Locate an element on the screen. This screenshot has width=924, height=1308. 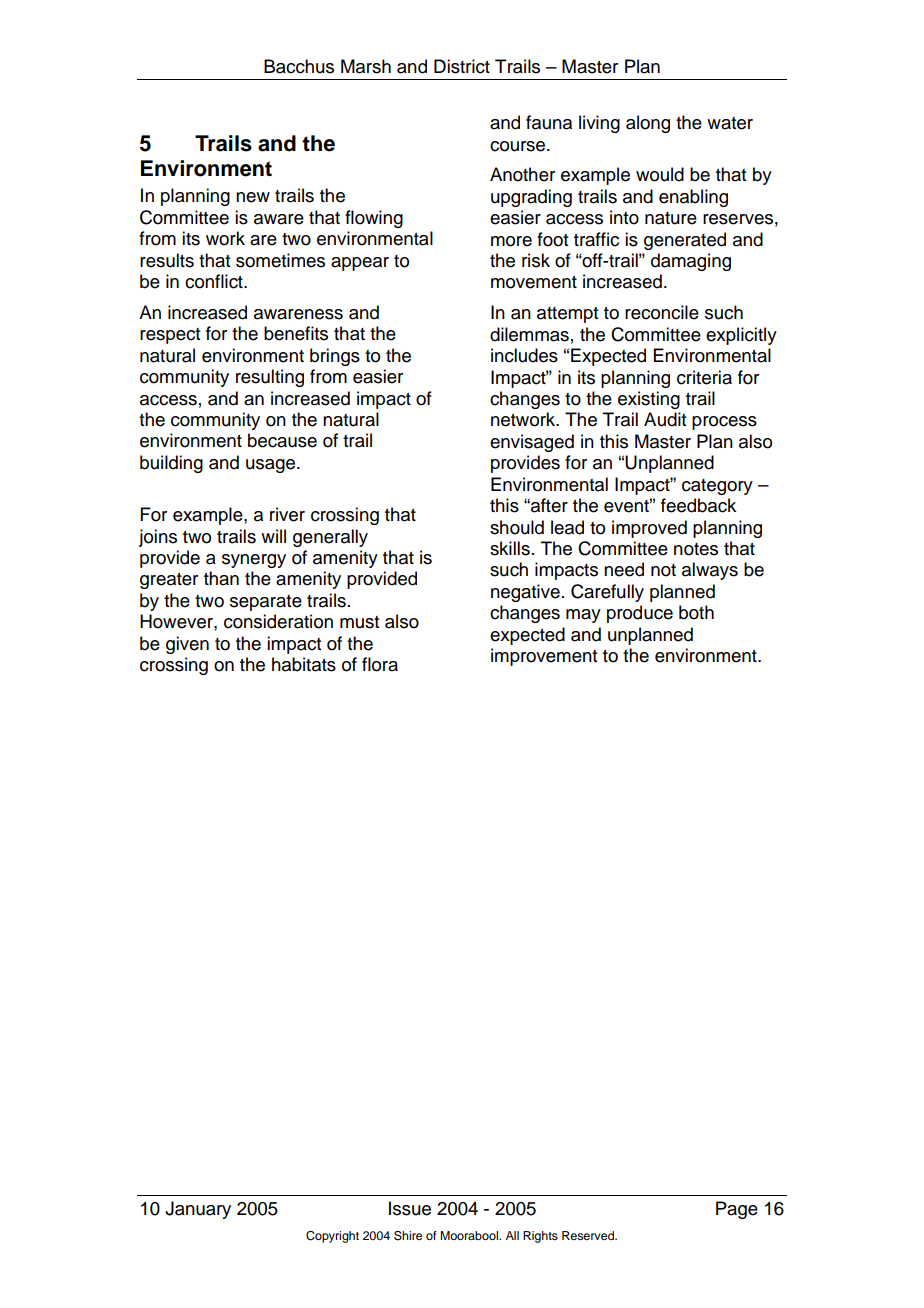
Bacchus is located at coordinates (299, 66).
